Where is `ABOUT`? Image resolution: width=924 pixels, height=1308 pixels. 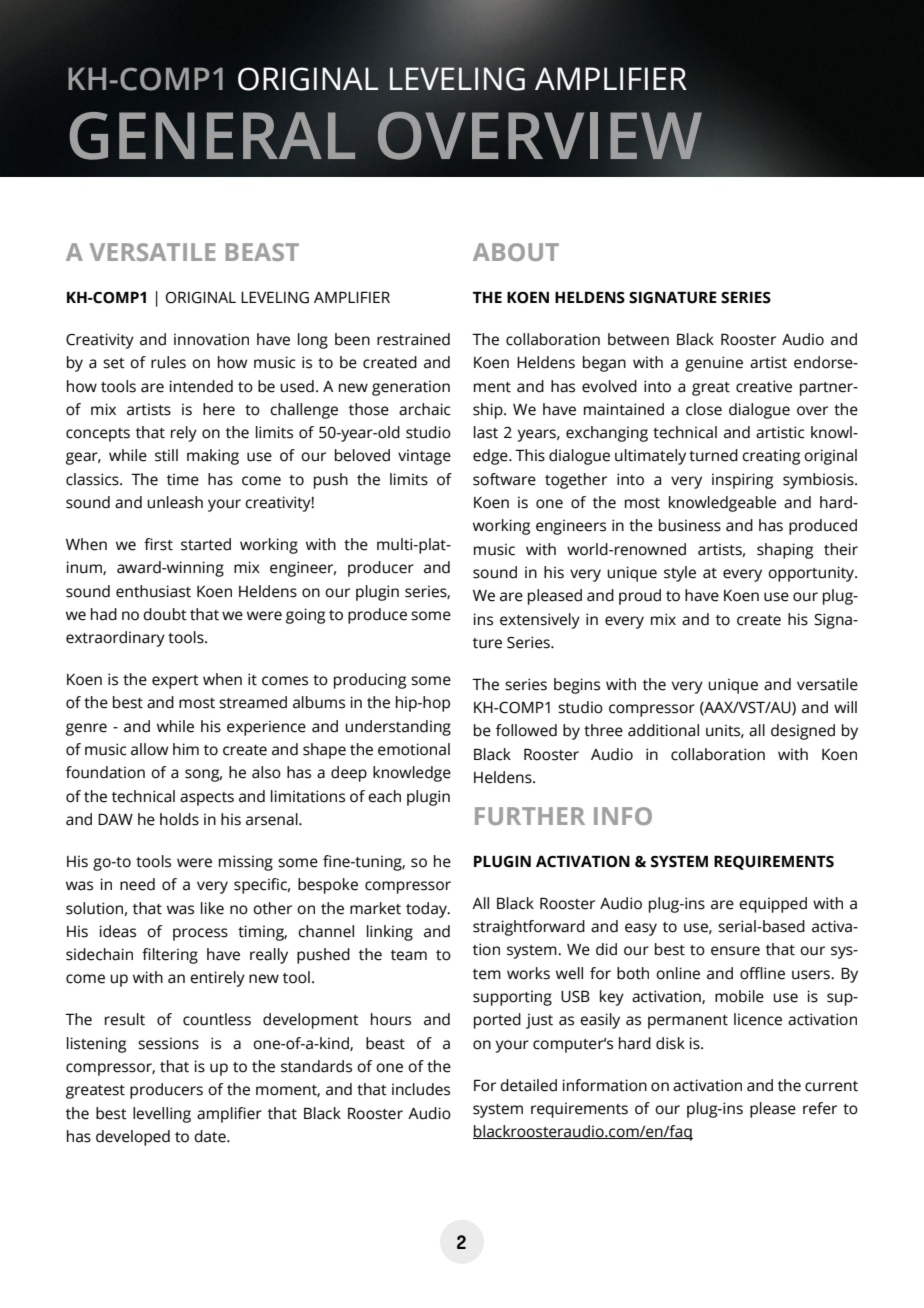 ABOUT is located at coordinates (516, 252).
